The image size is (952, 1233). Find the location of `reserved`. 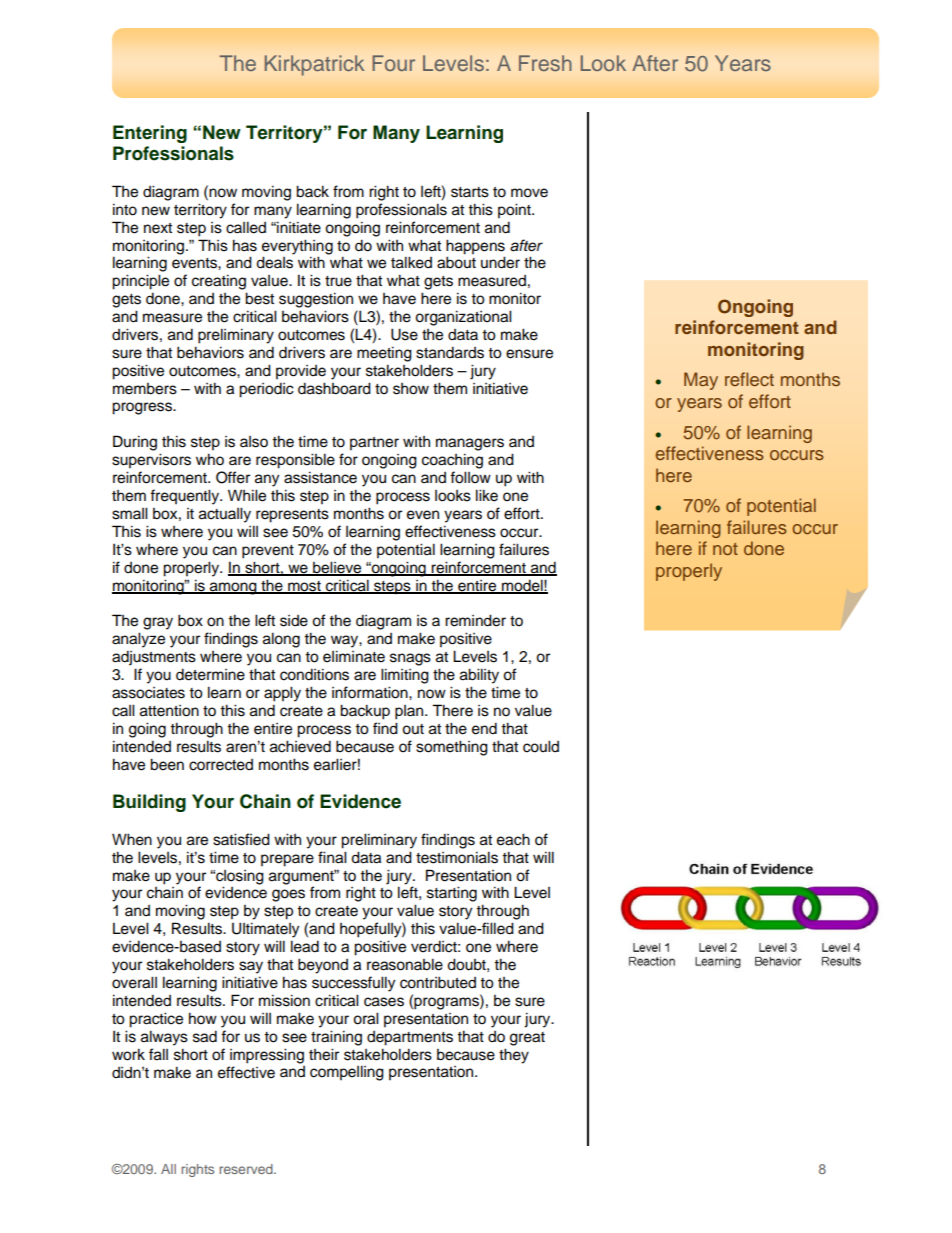

reserved is located at coordinates (247, 1169).
